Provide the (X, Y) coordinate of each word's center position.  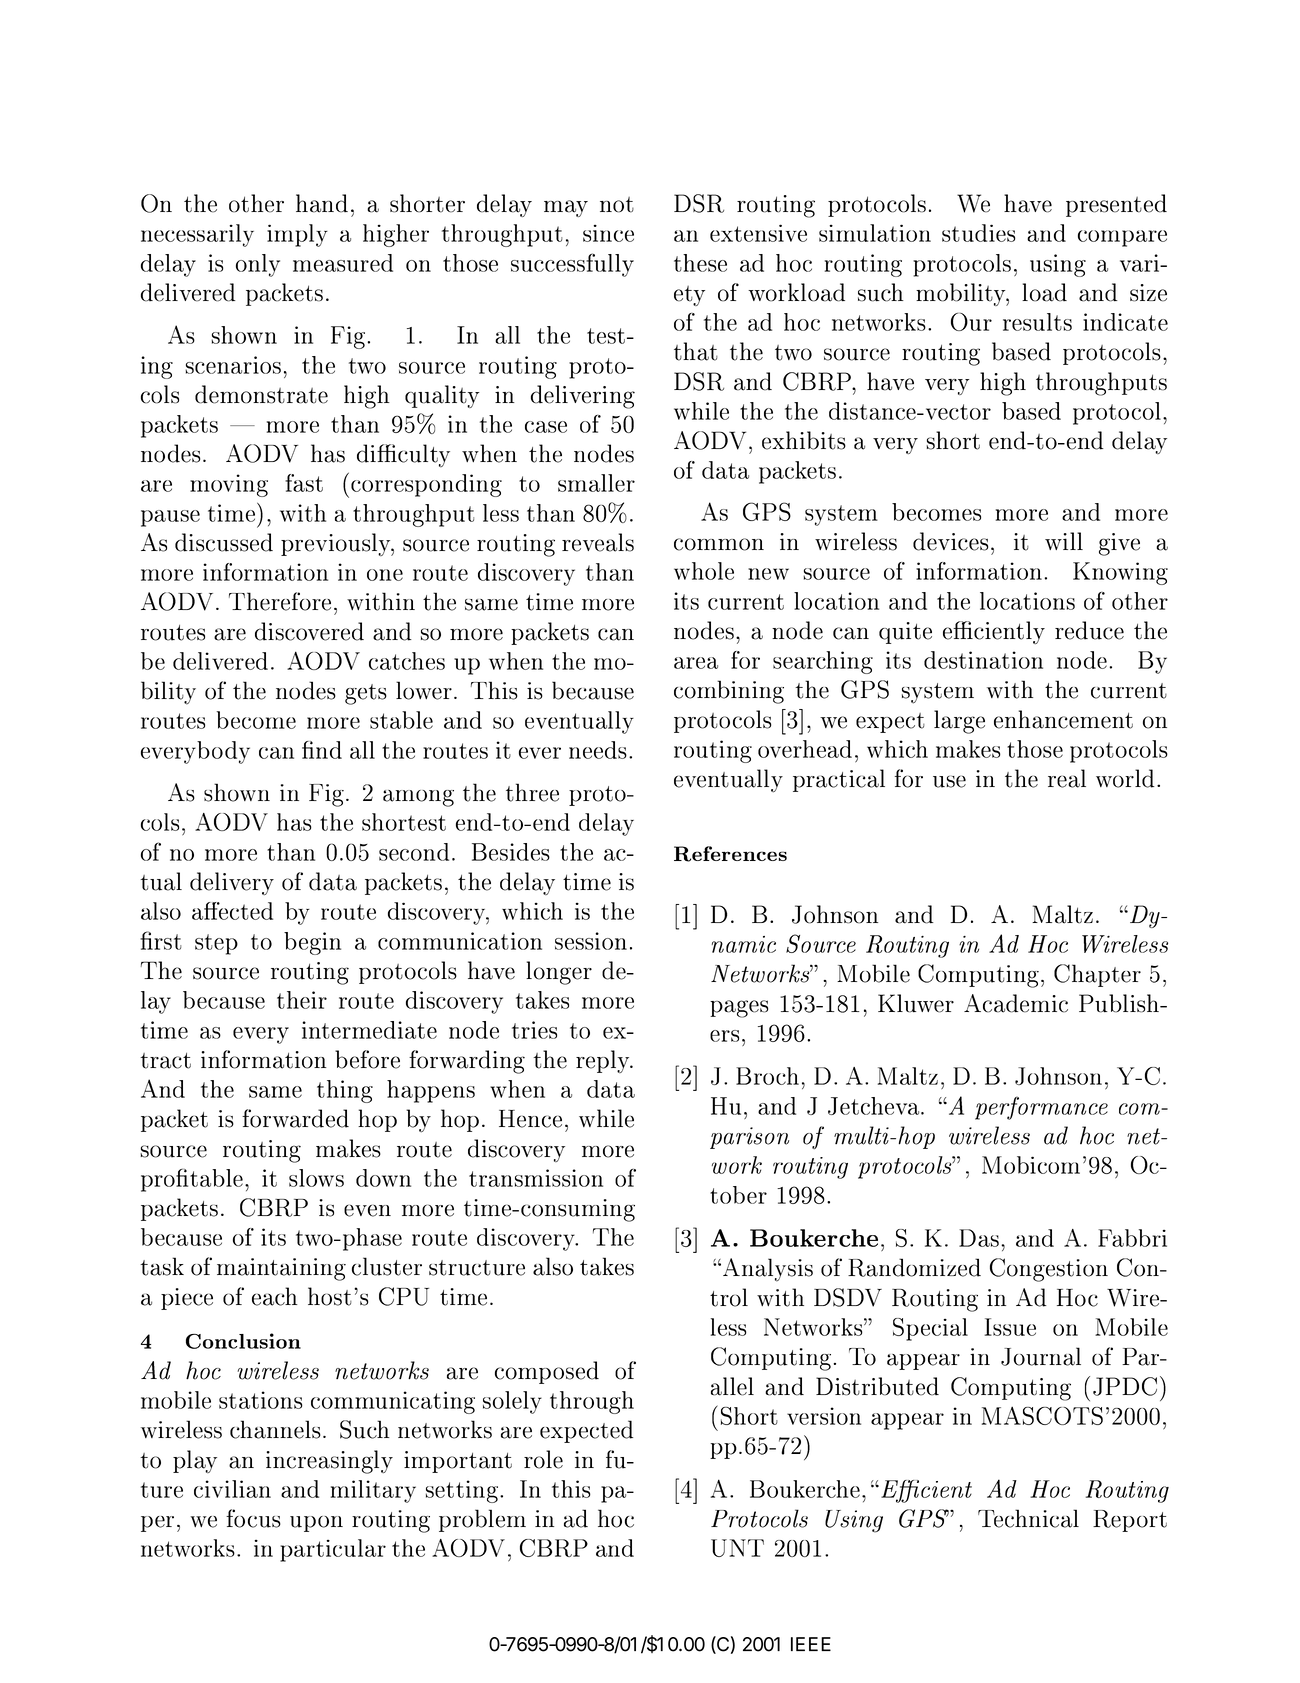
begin (312, 943)
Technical (1028, 1518)
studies (978, 233)
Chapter (1097, 975)
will (1064, 541)
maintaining (281, 1269)
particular (333, 1550)
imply (297, 235)
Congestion (1049, 1270)
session (591, 941)
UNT (737, 1548)
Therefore (280, 601)
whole (704, 571)
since (608, 233)
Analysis (768, 1270)
